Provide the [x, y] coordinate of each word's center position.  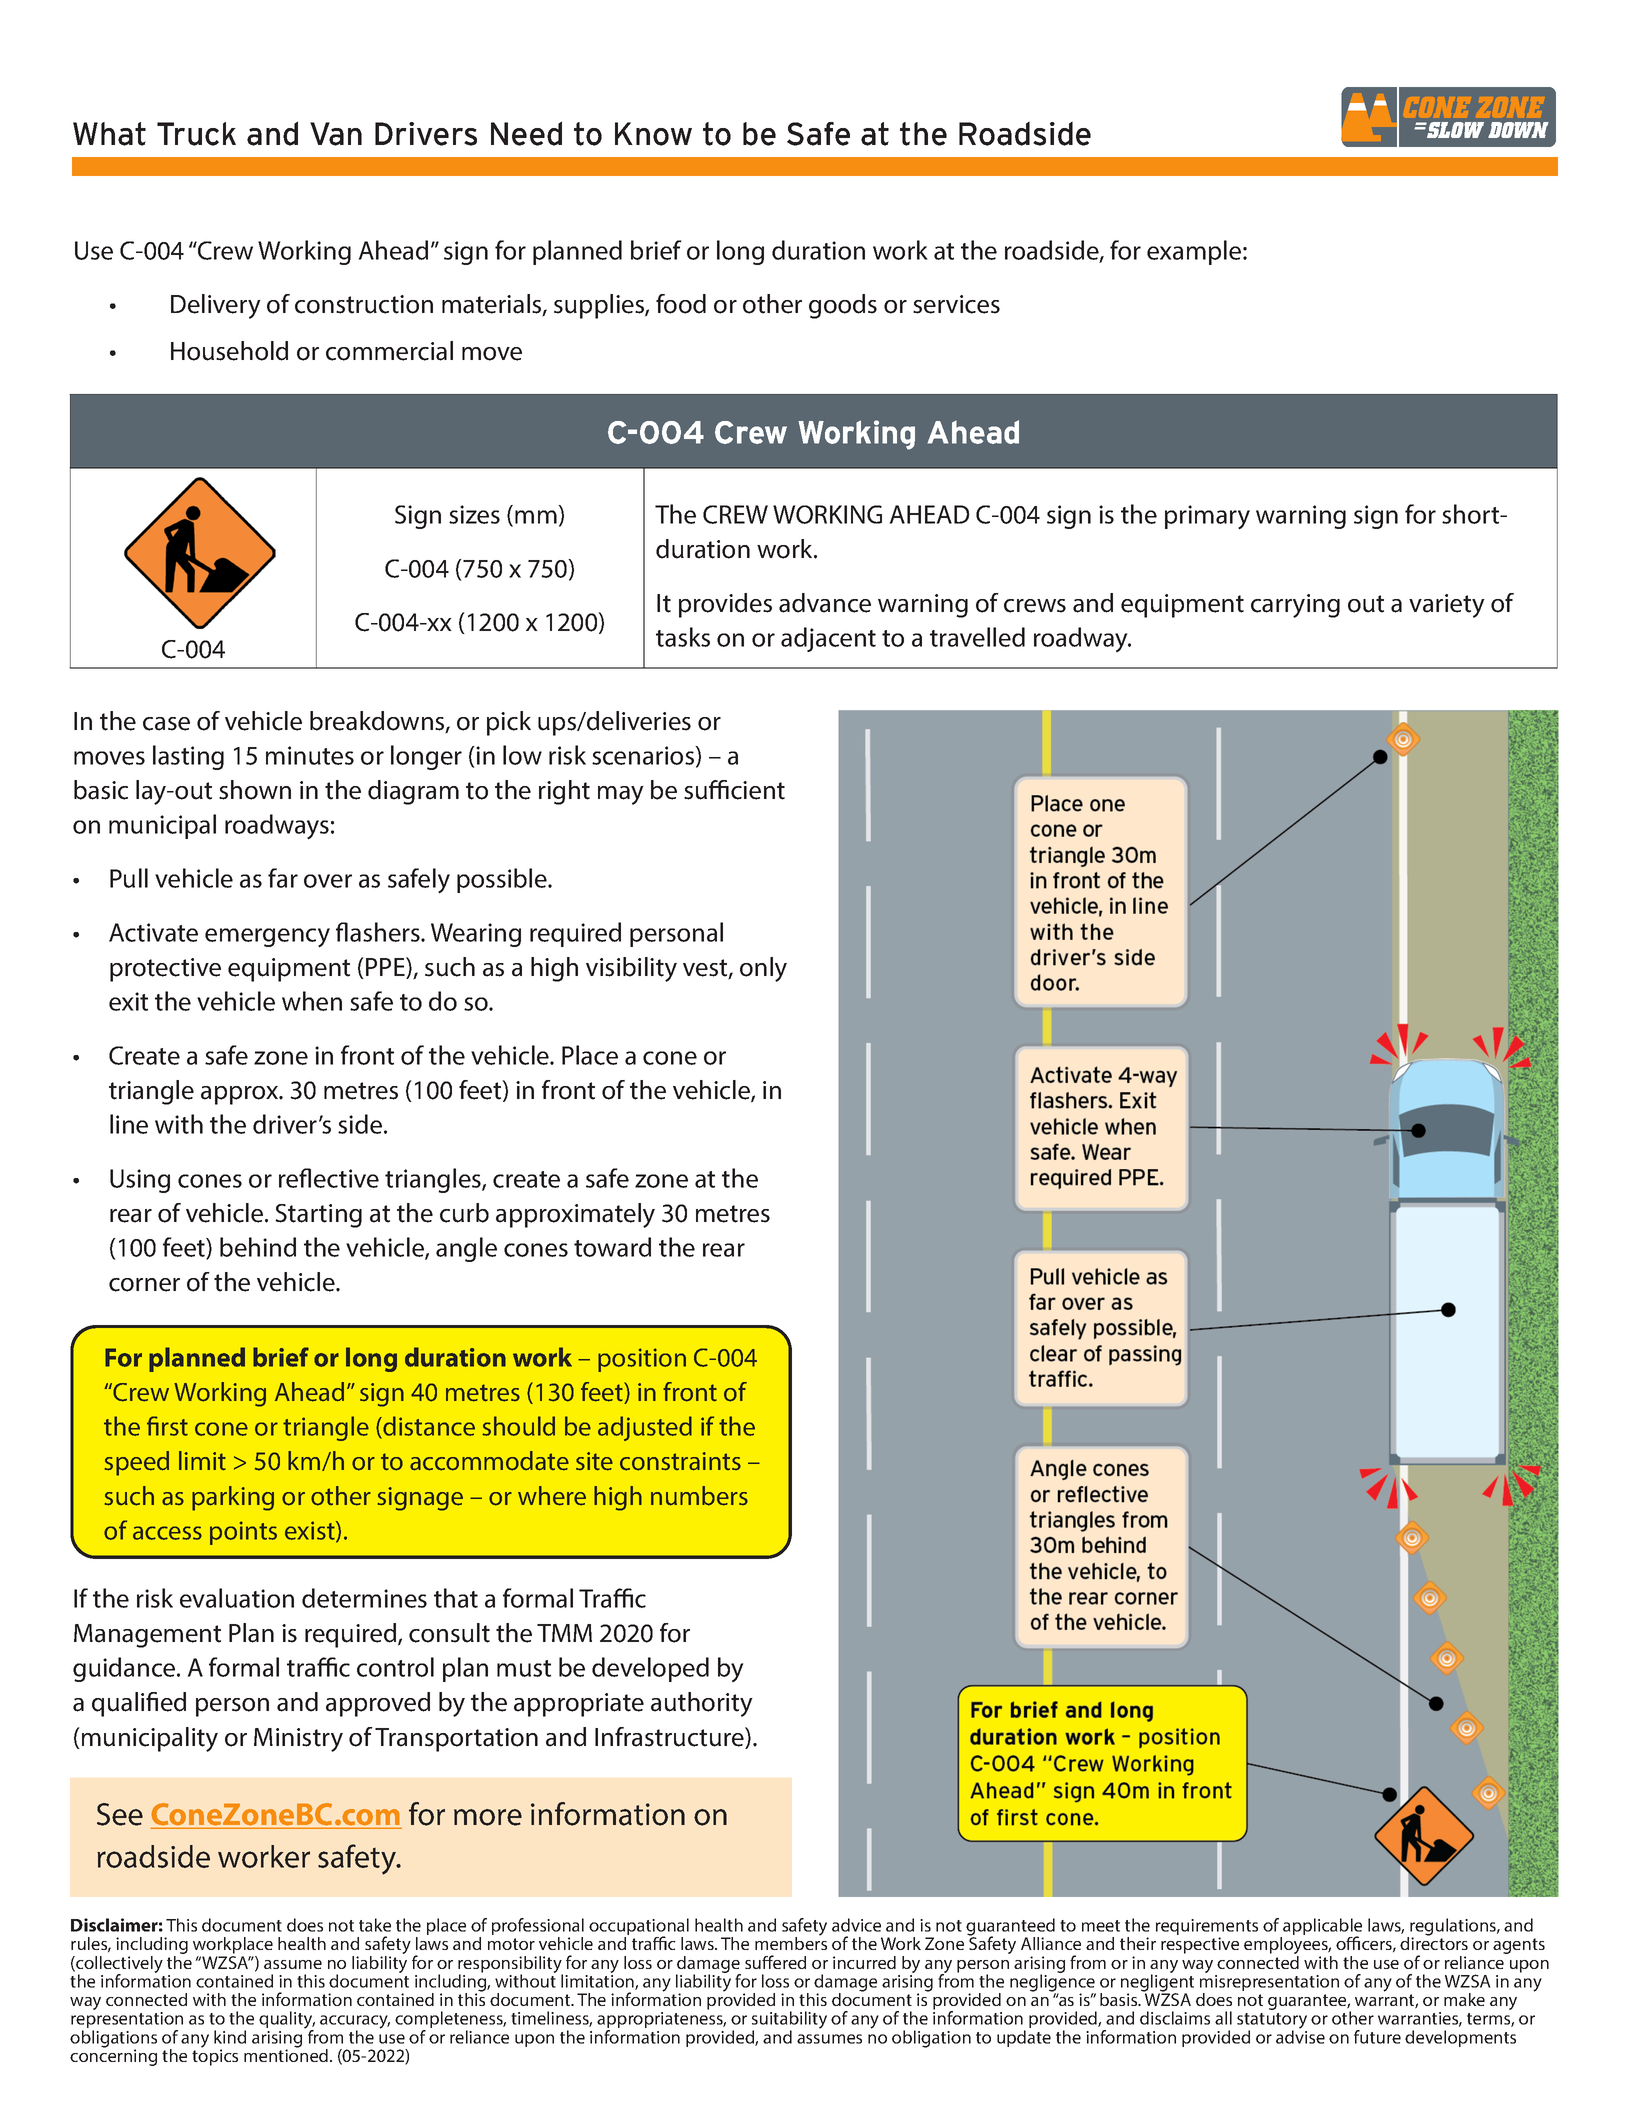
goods [843, 306]
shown [255, 790]
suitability [789, 2021]
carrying [1295, 606]
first [167, 1426]
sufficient [734, 790]
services [956, 304]
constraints [680, 1461]
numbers [699, 1496]
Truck [196, 134]
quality [287, 2021]
